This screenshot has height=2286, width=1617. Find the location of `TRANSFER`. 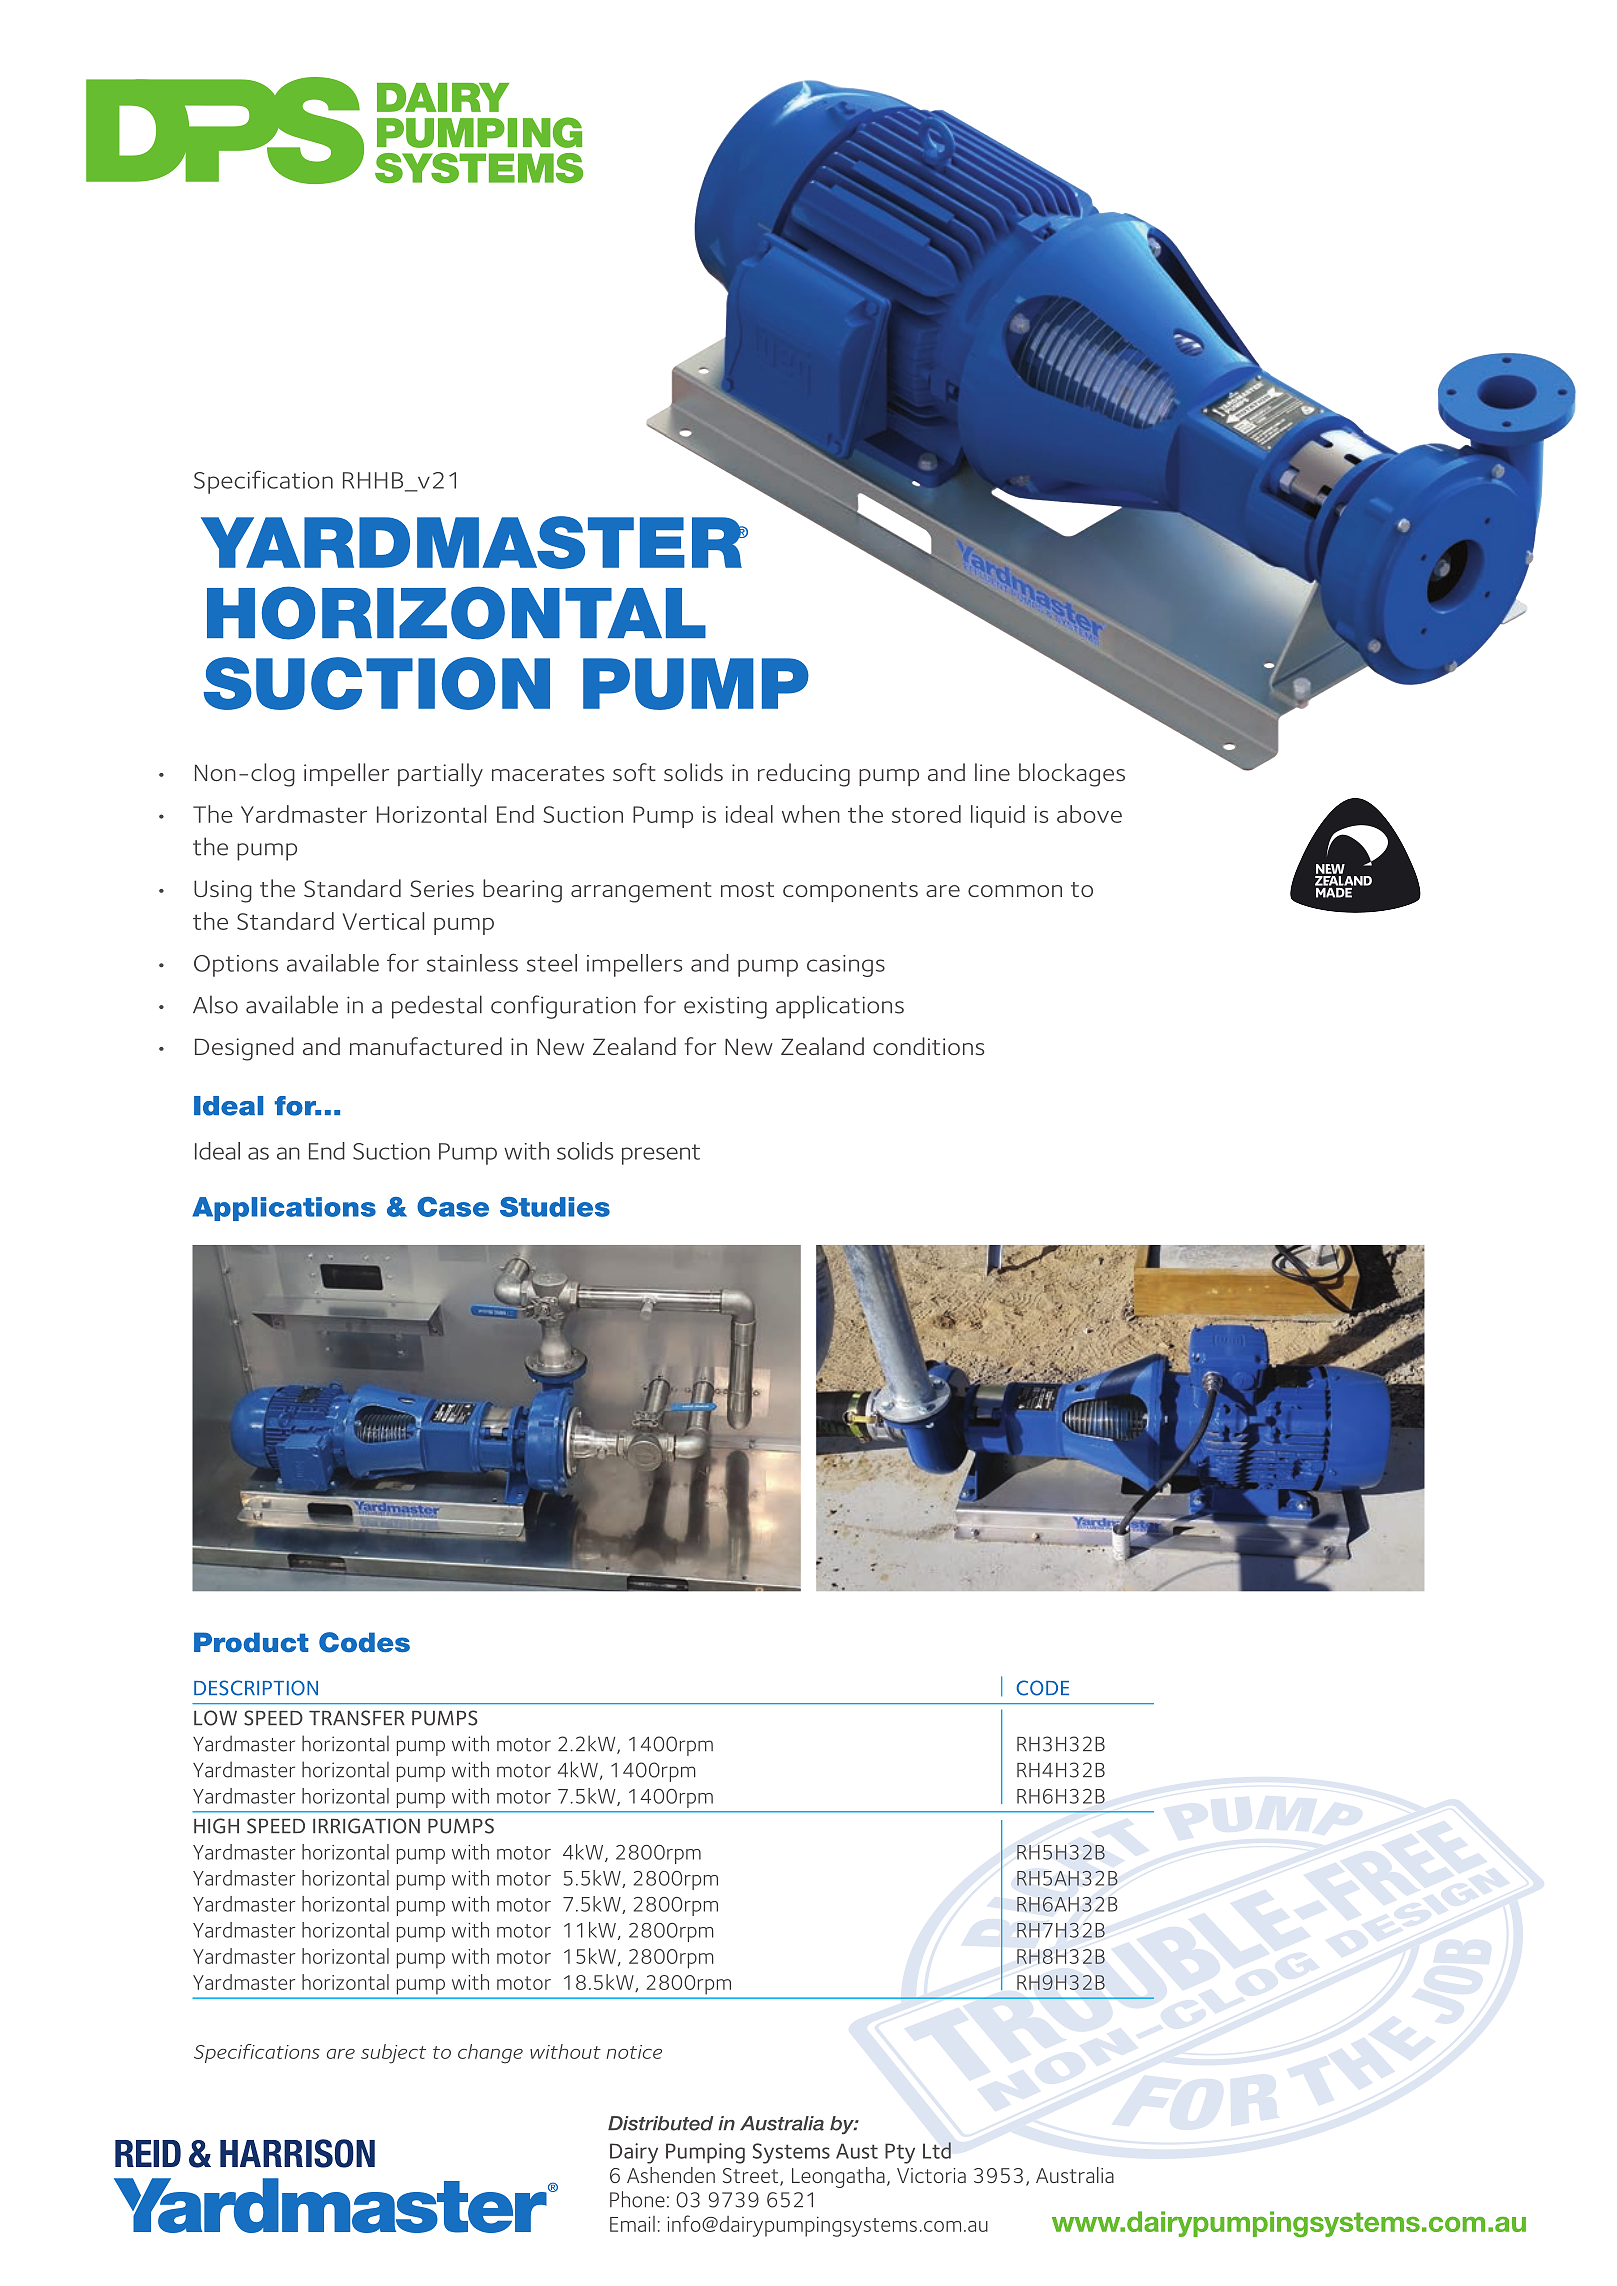

TRANSFER is located at coordinates (357, 1718).
